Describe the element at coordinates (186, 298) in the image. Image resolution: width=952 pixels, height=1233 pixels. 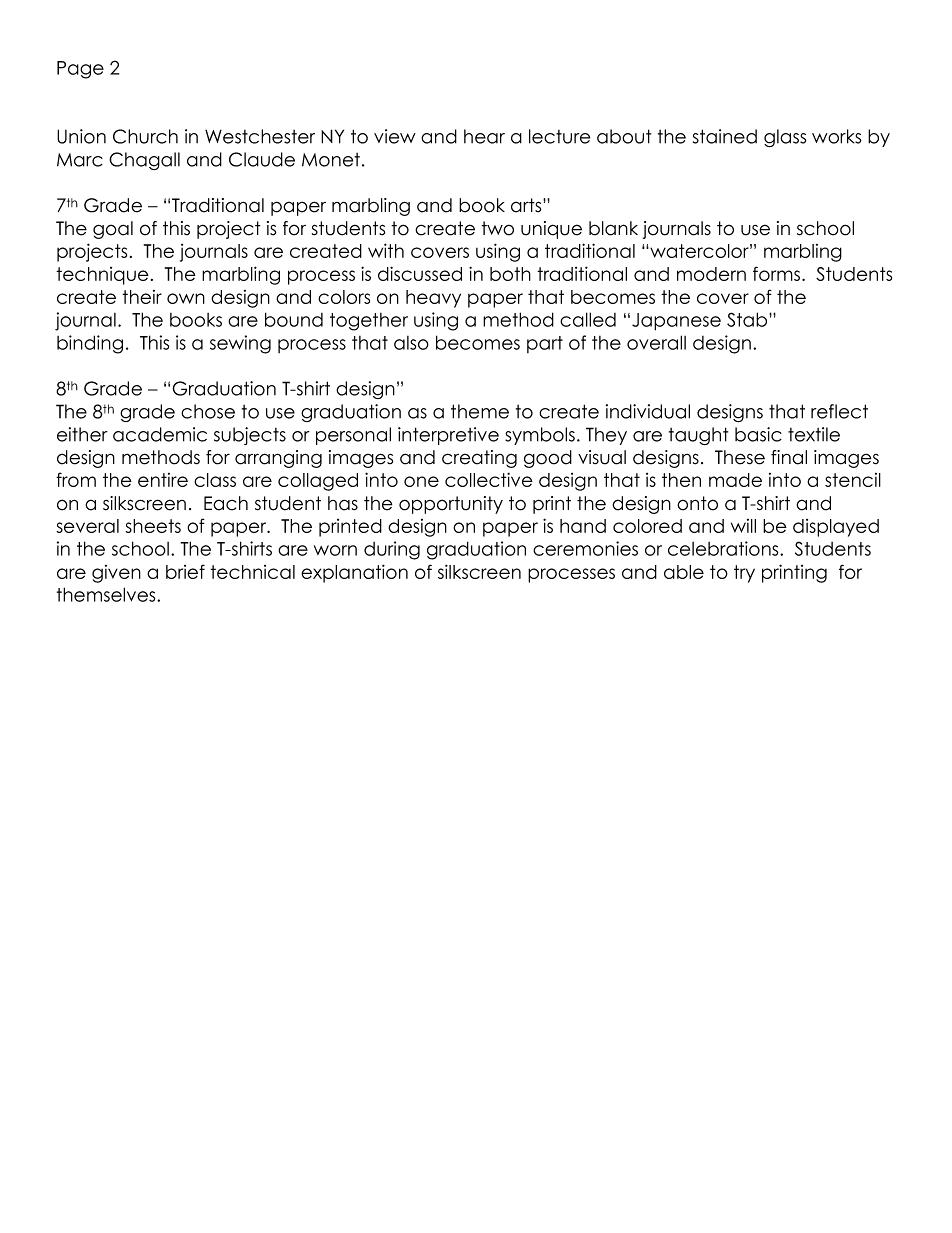
I see `own` at that location.
